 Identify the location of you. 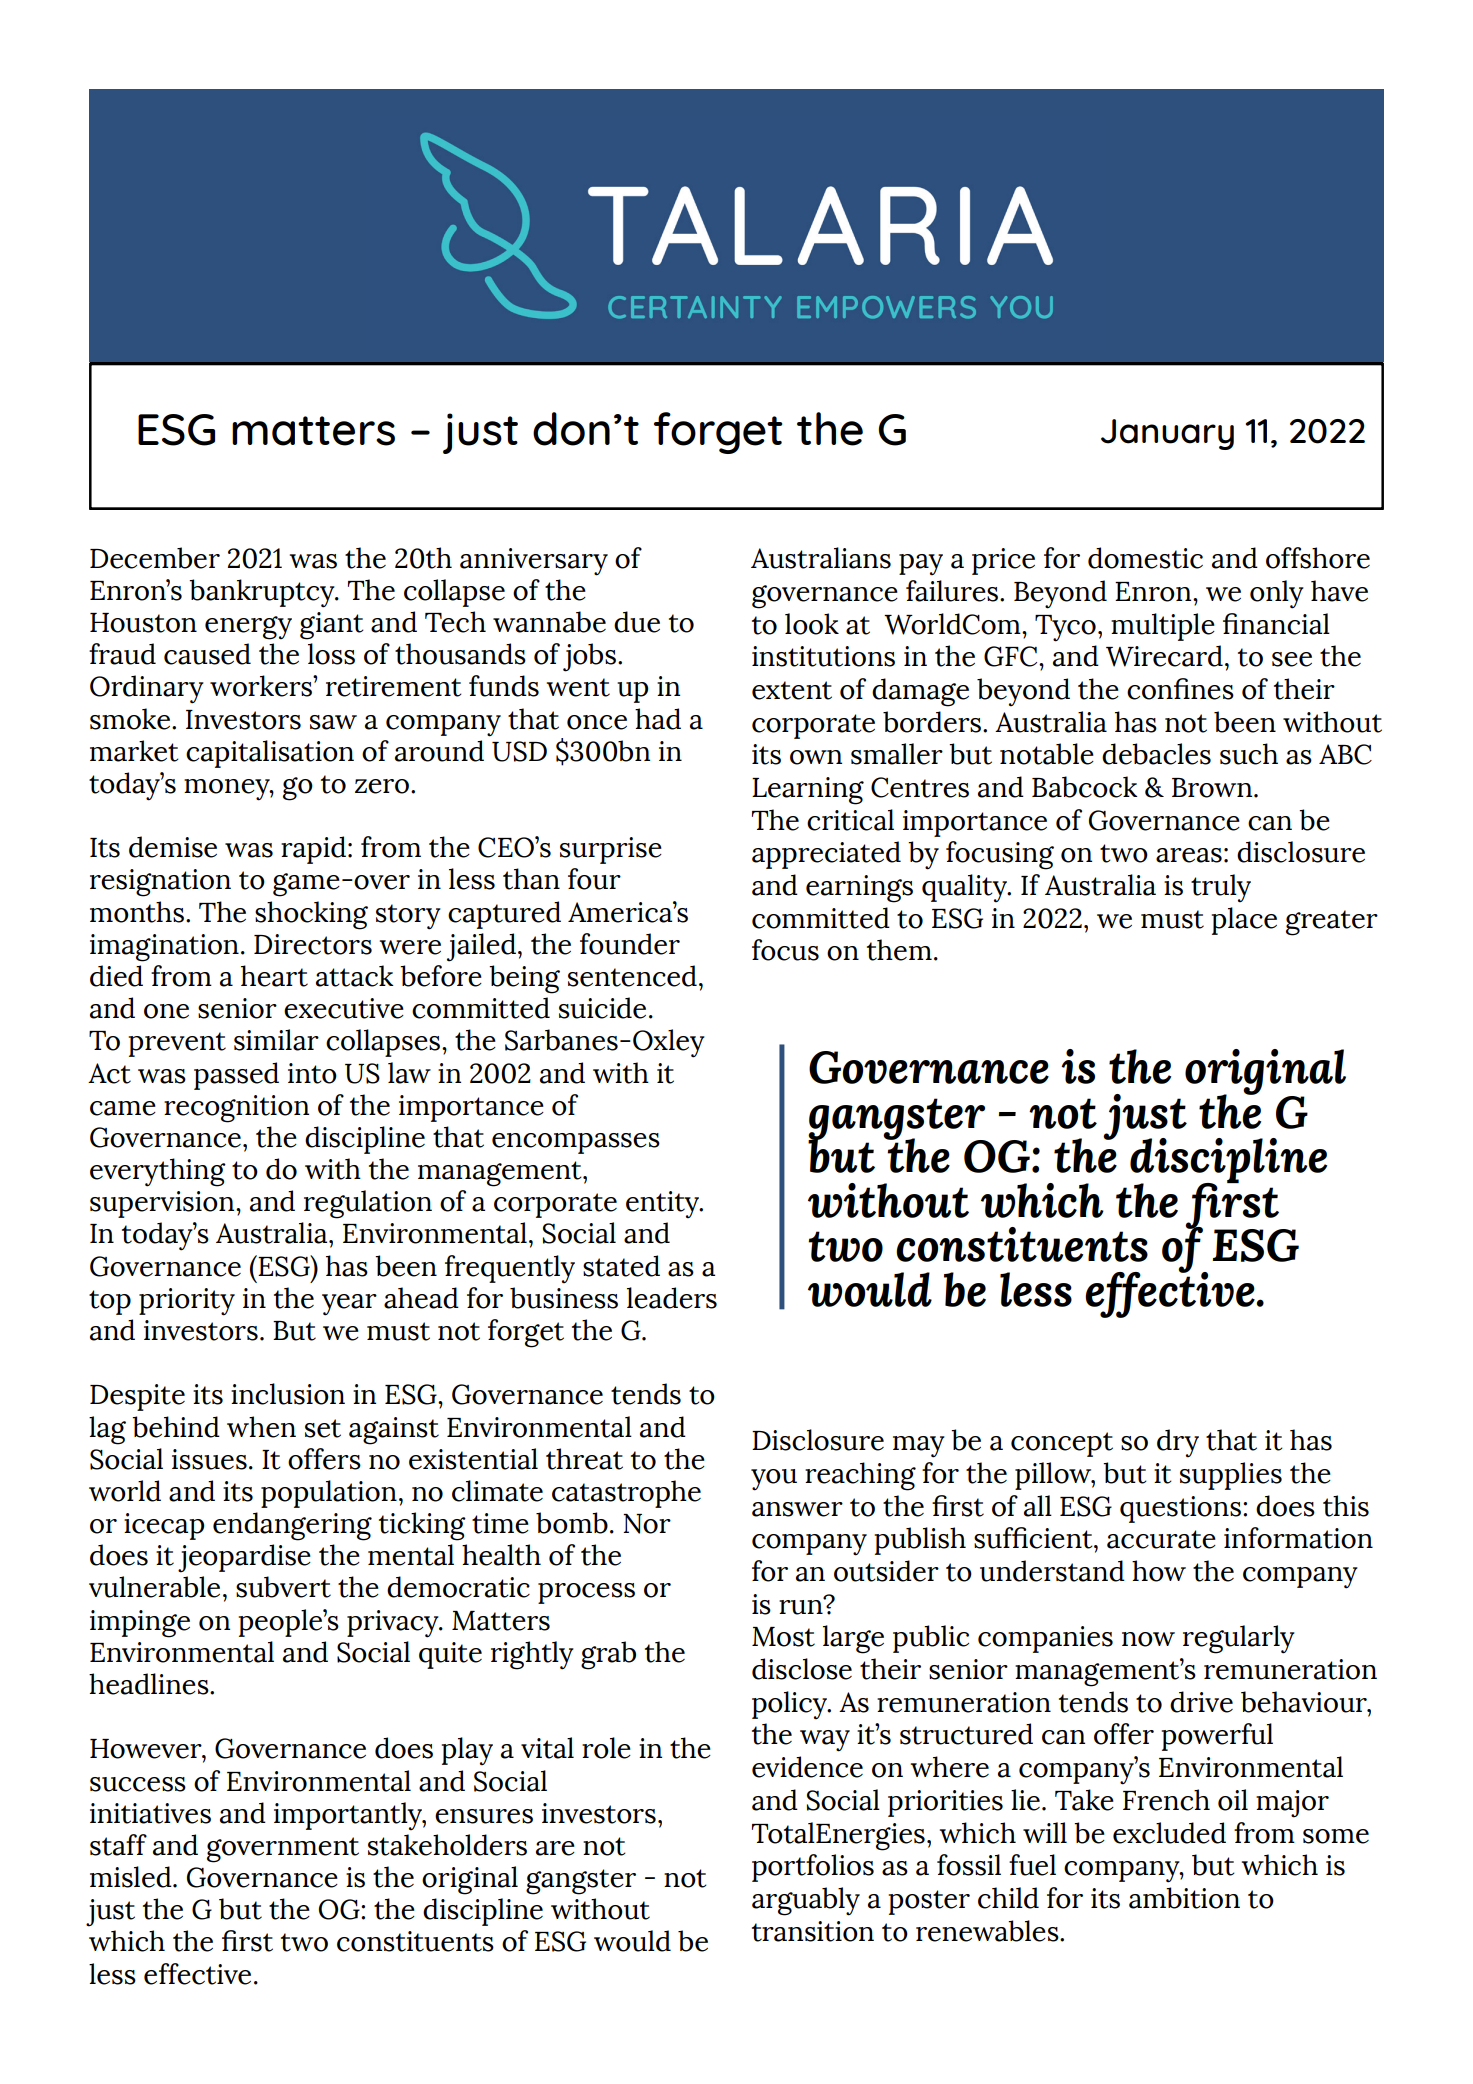
(774, 1480).
